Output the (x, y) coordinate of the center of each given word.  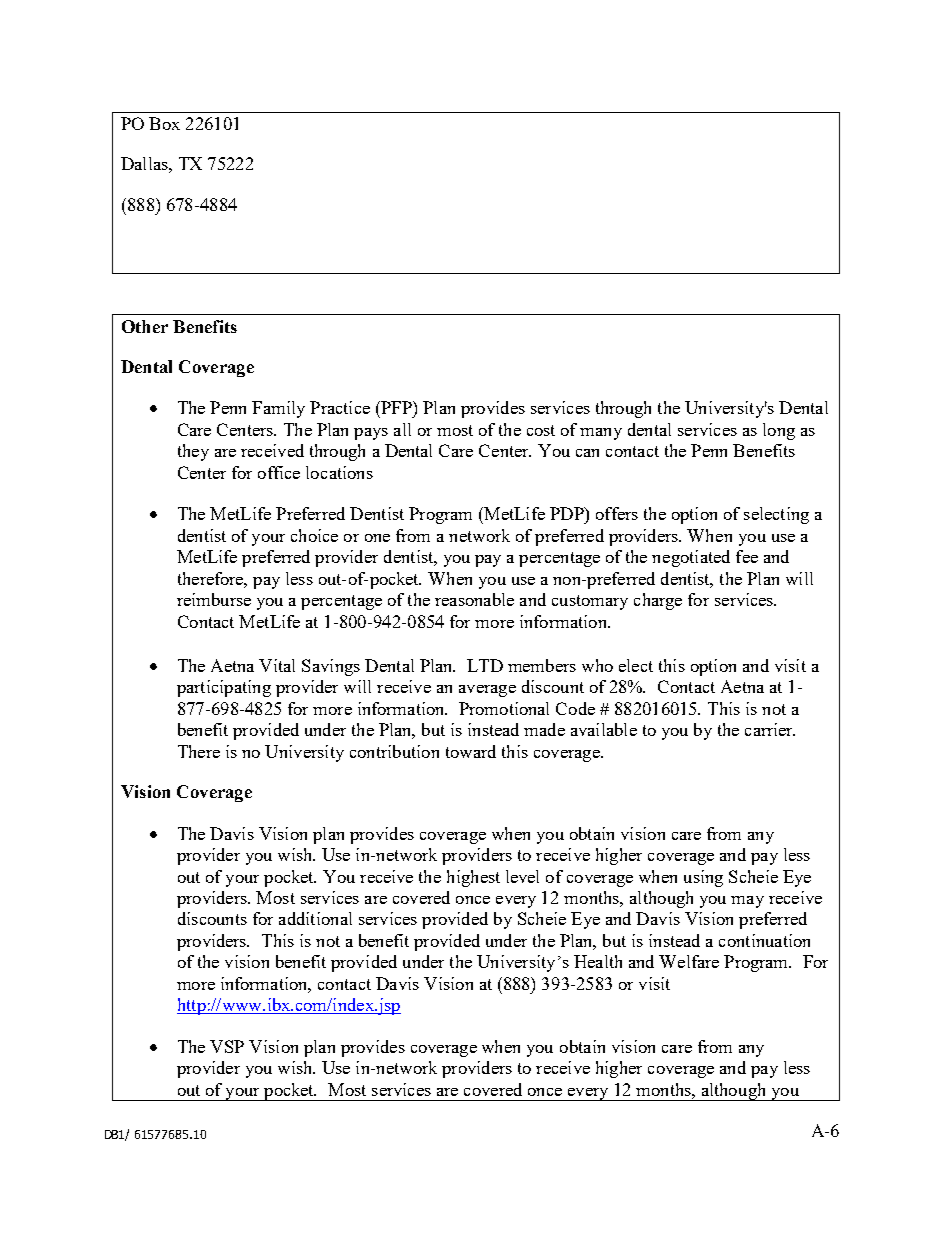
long (779, 431)
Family (278, 409)
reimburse (214, 599)
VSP (227, 1046)
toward (471, 751)
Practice (340, 407)
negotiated (691, 558)
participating (224, 688)
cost (541, 430)
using (703, 878)
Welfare (689, 961)
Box (164, 123)
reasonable (474, 599)
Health (598, 961)
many (601, 434)
